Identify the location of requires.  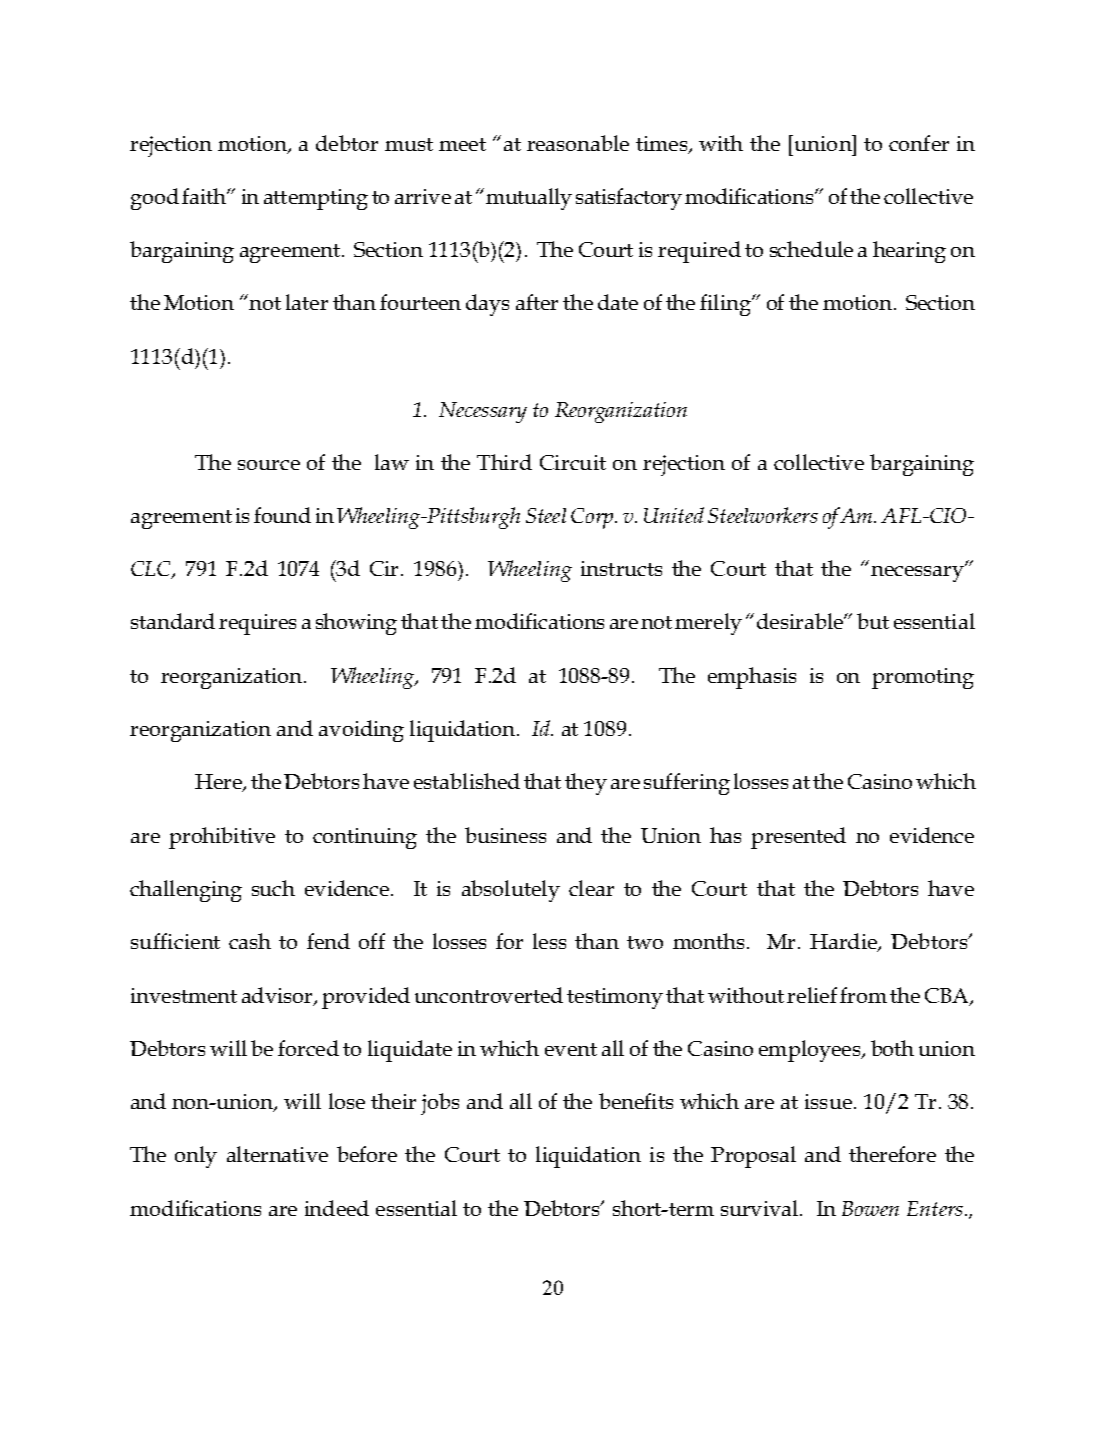
(257, 624).
